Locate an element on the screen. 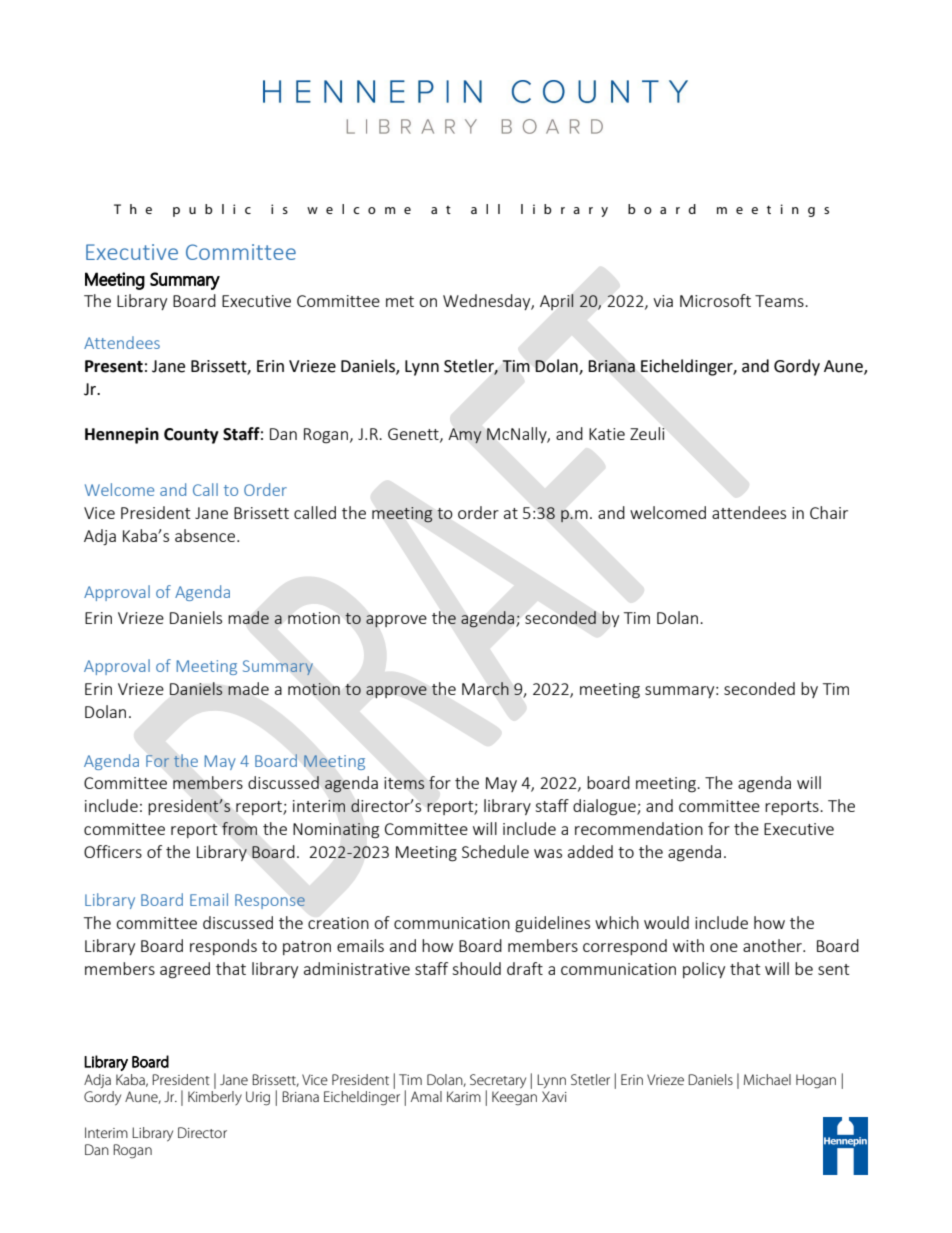 The image size is (952, 1233). Microsoft is located at coordinates (715, 300).
